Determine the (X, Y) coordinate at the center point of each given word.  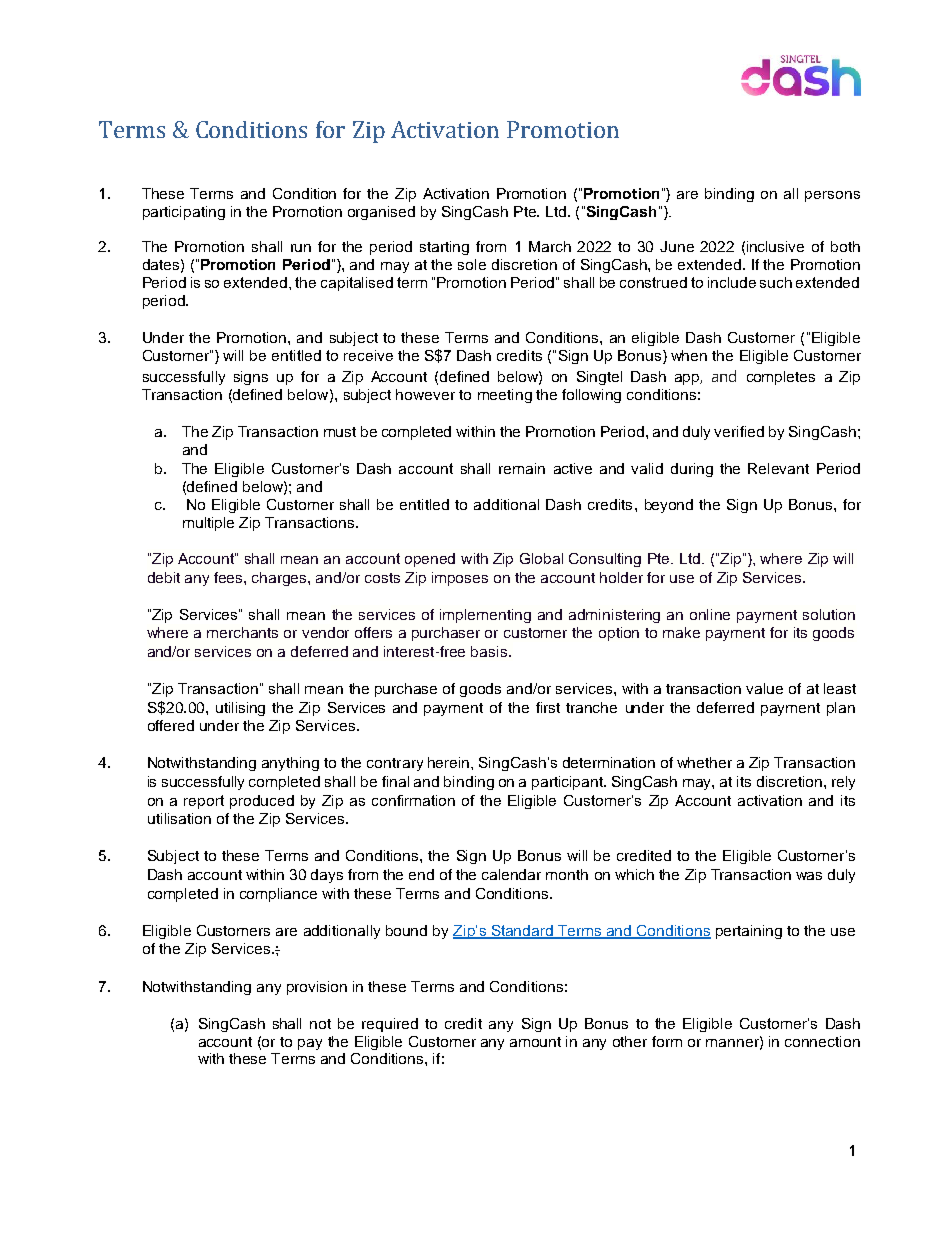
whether (704, 762)
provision (317, 988)
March (550, 246)
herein (450, 762)
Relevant (778, 468)
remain (522, 468)
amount (535, 1042)
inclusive (775, 246)
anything (290, 764)
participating (184, 213)
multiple (208, 524)
